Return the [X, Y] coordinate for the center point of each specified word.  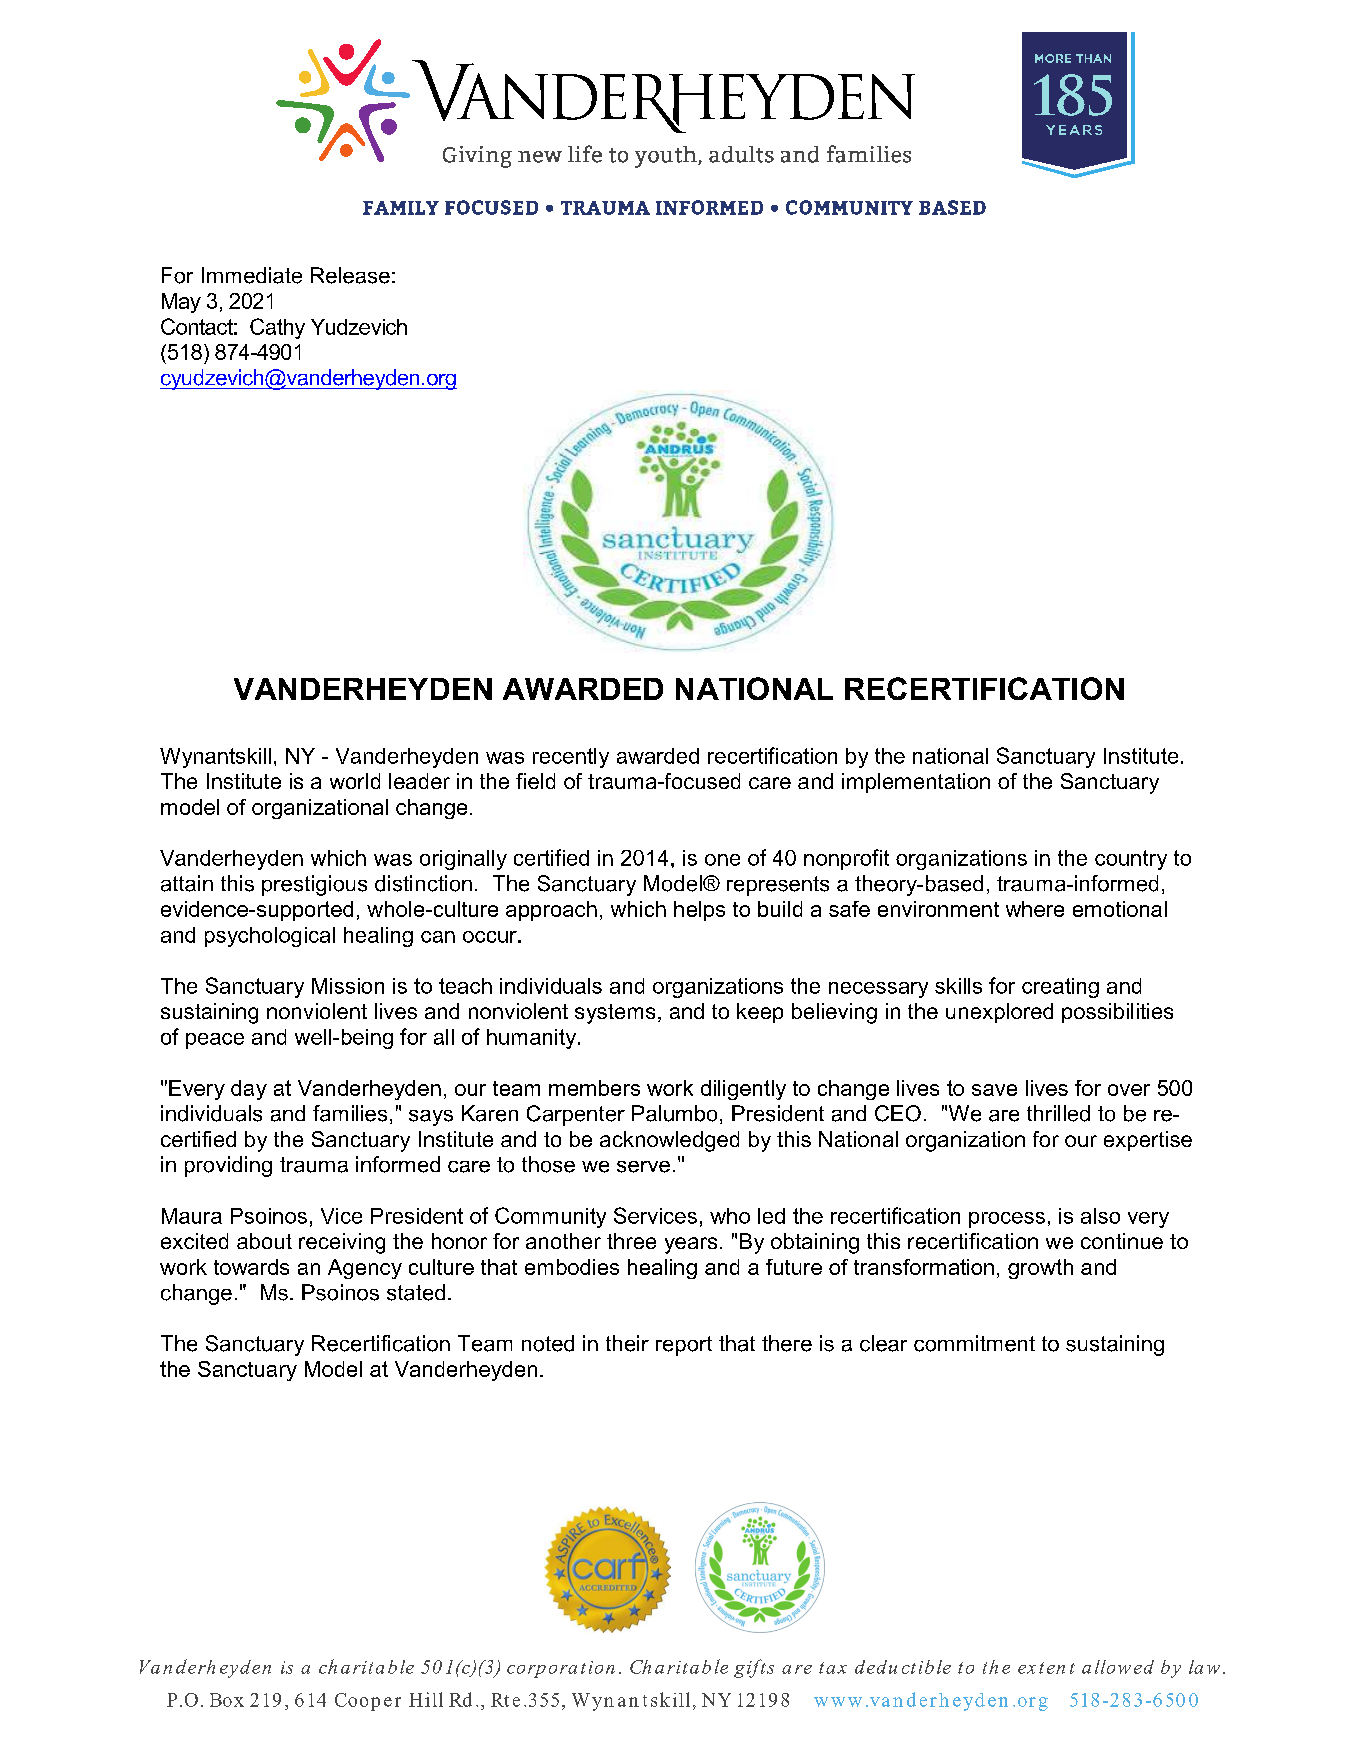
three [631, 1241]
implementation [916, 783]
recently [571, 758]
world [355, 781]
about [264, 1241]
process [1007, 1220]
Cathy [277, 328]
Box [227, 1700]
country [1131, 860]
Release [350, 275]
